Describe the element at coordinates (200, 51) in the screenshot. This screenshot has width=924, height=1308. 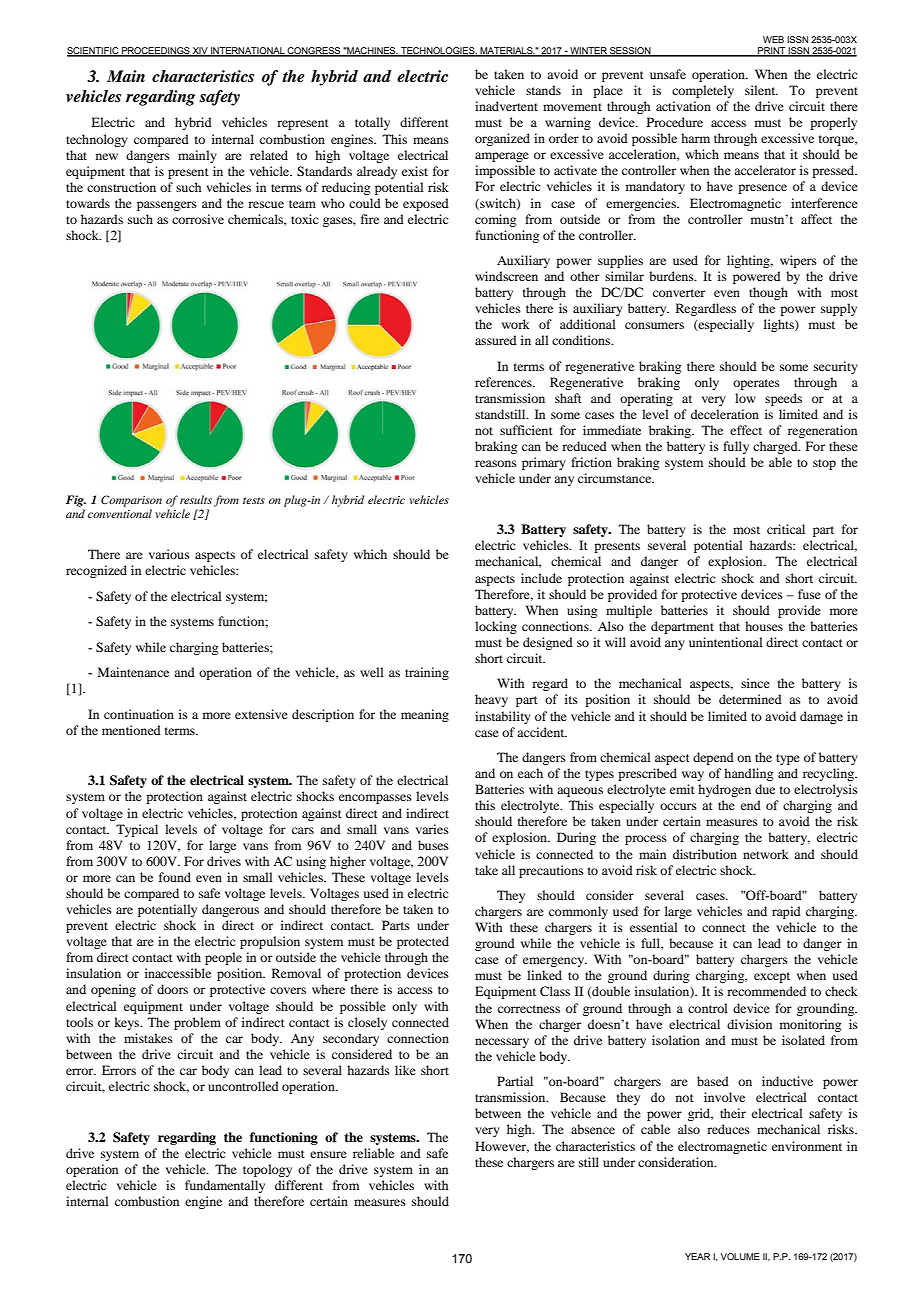
I see `XIV` at that location.
